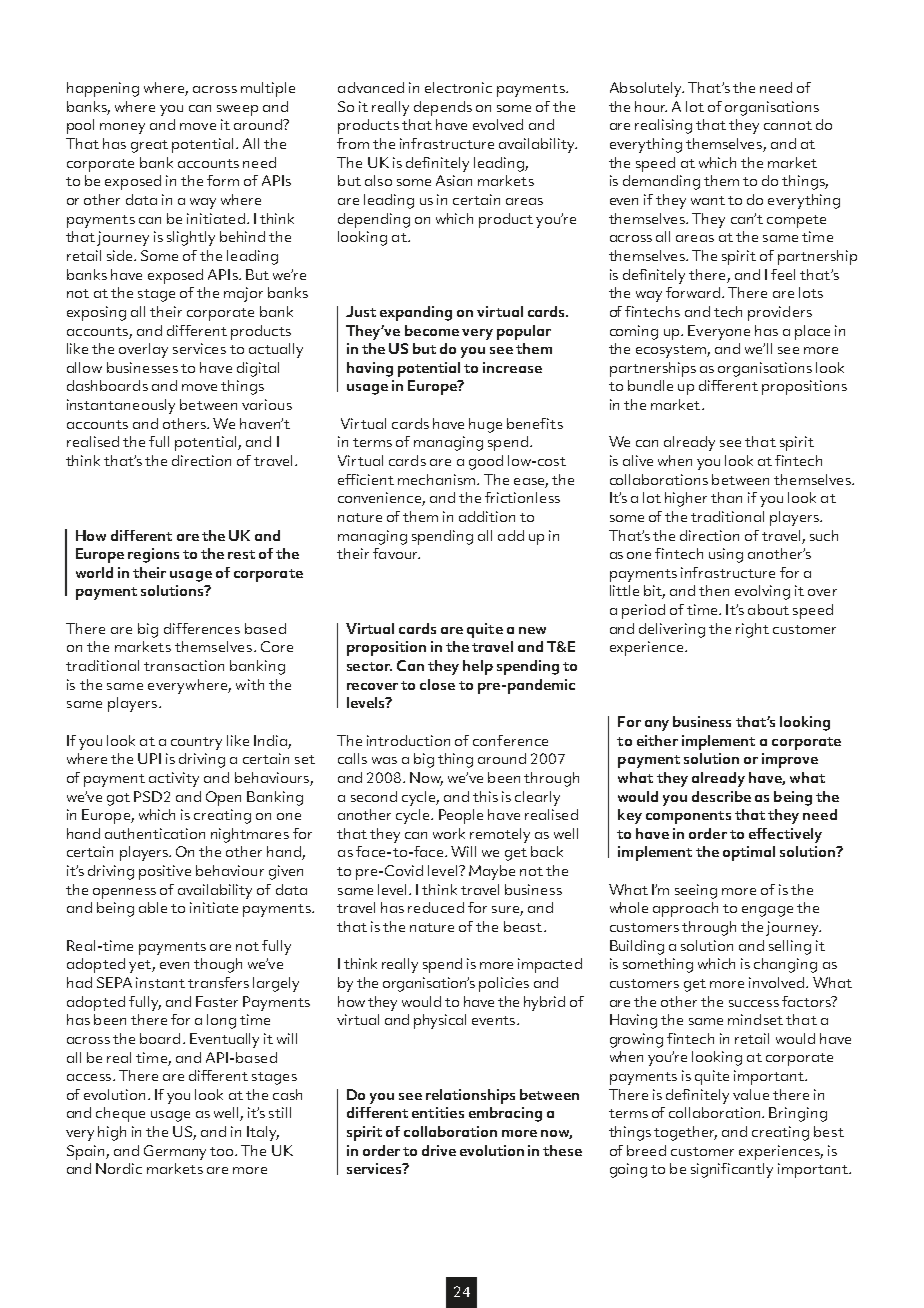  What do you see at coordinates (443, 108) in the screenshot?
I see `depends` at bounding box center [443, 108].
